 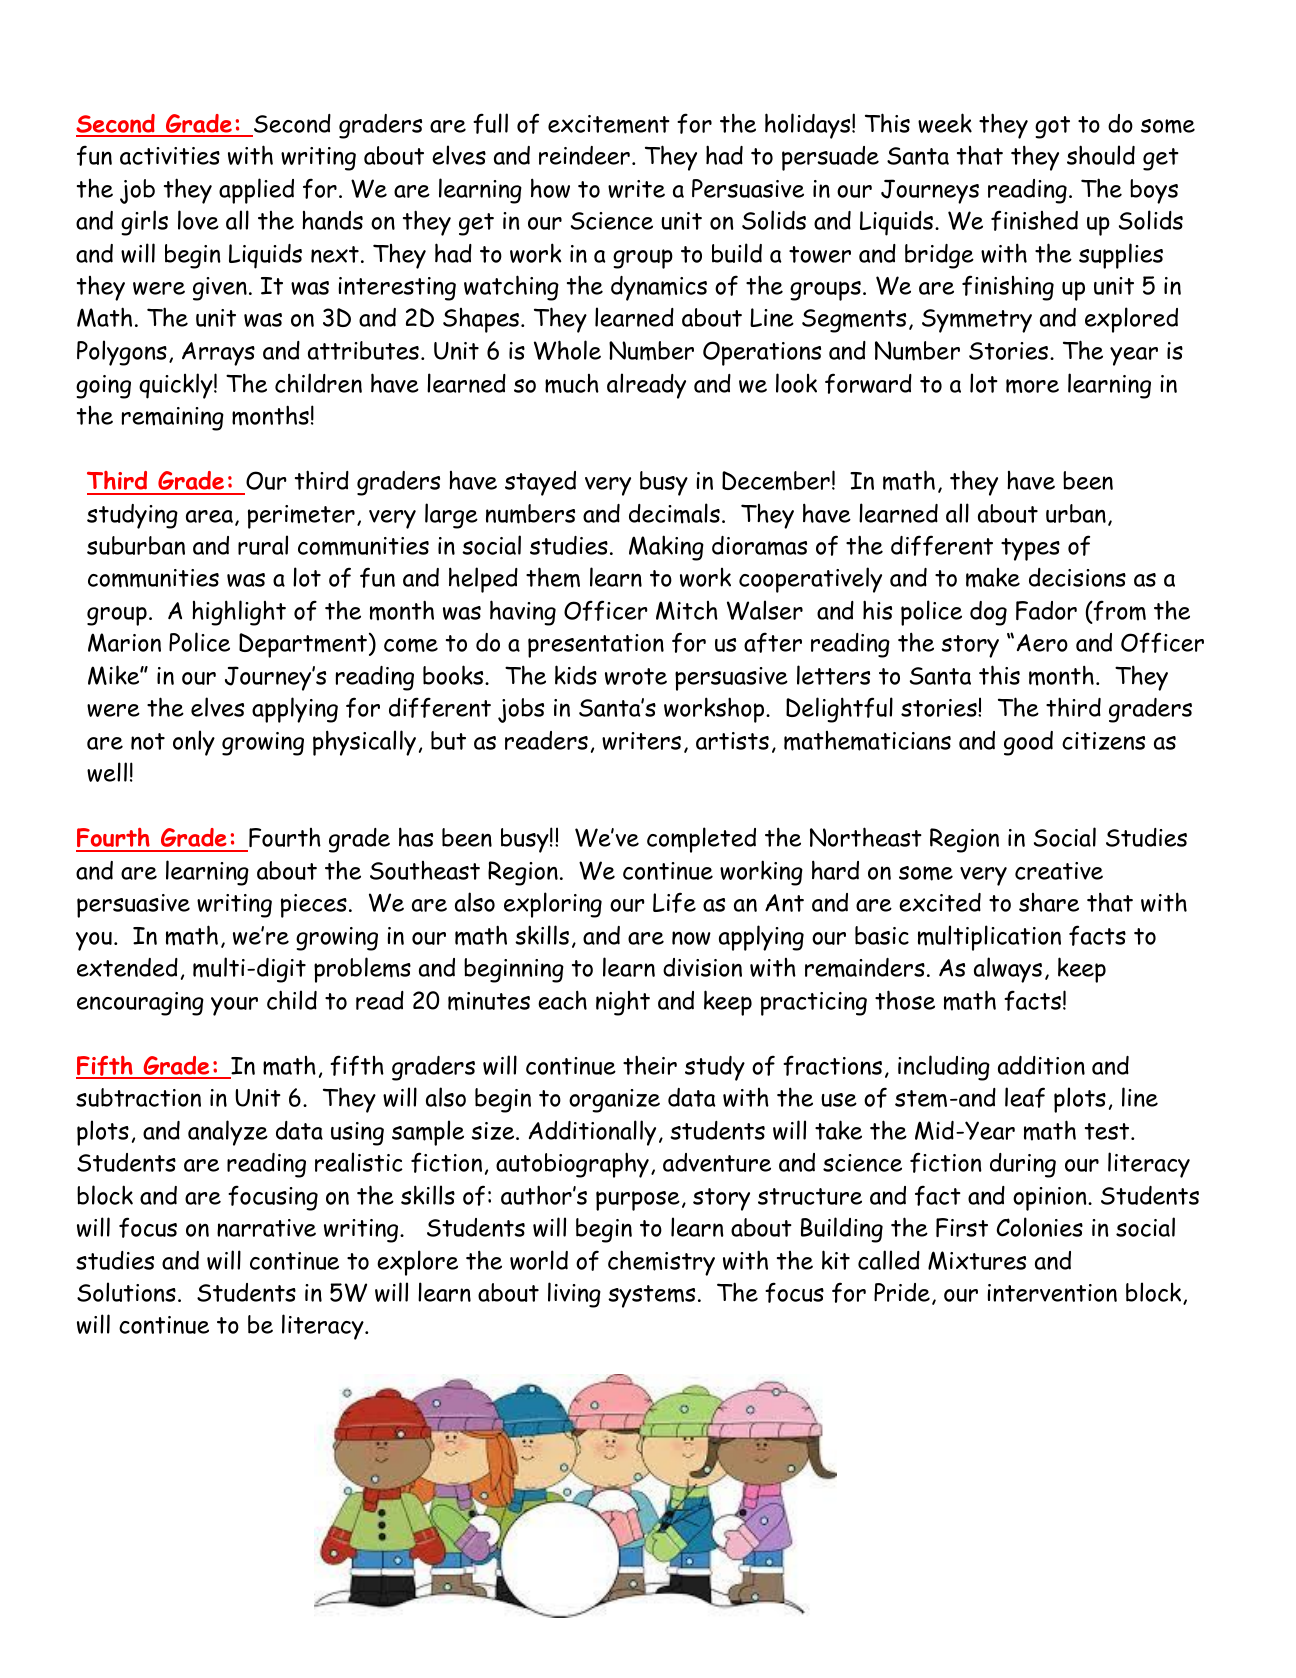 What do you see at coordinates (636, 676) in the page?
I see `wrote` at bounding box center [636, 676].
